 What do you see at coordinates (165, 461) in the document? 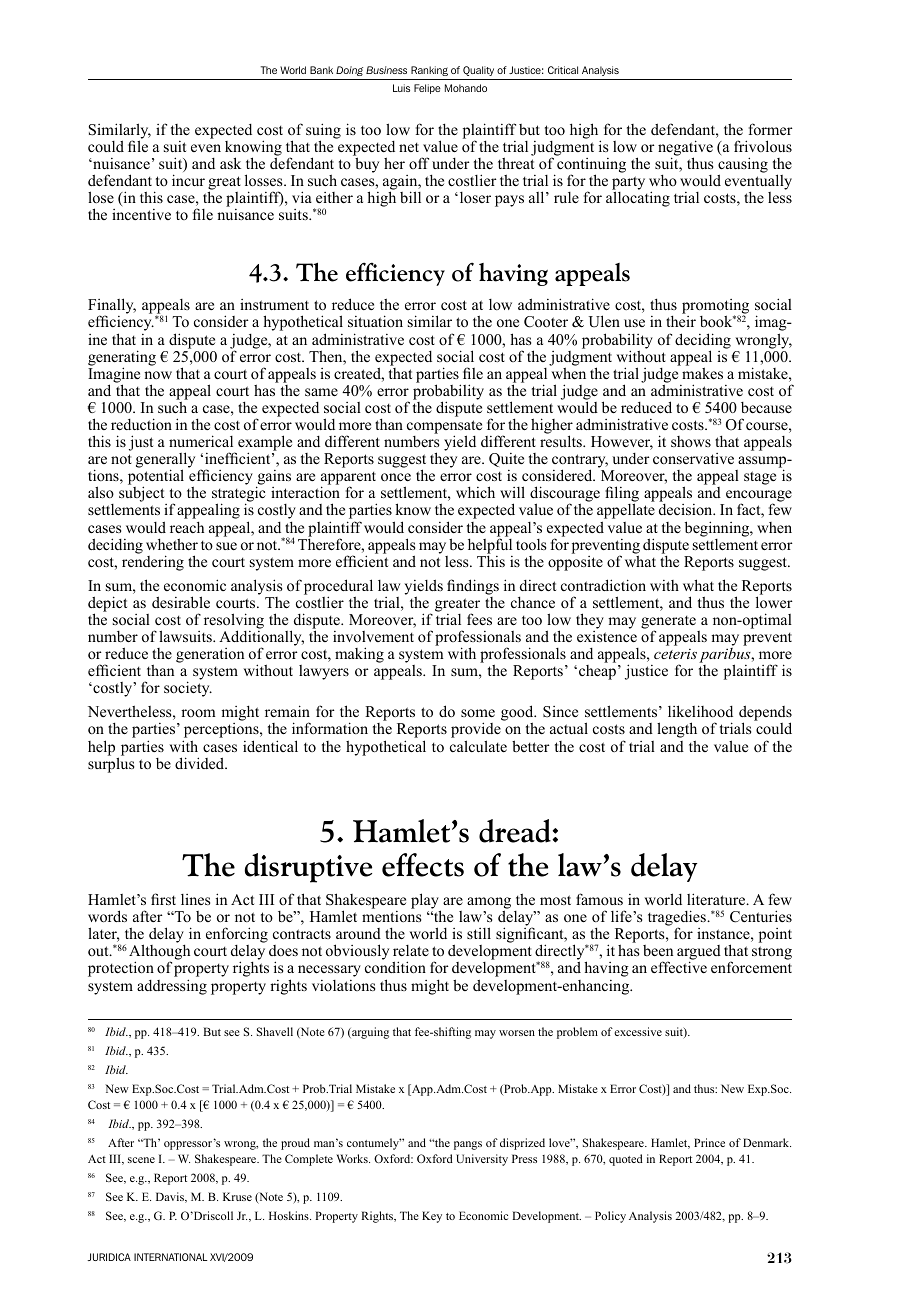
I see `generally` at bounding box center [165, 461].
